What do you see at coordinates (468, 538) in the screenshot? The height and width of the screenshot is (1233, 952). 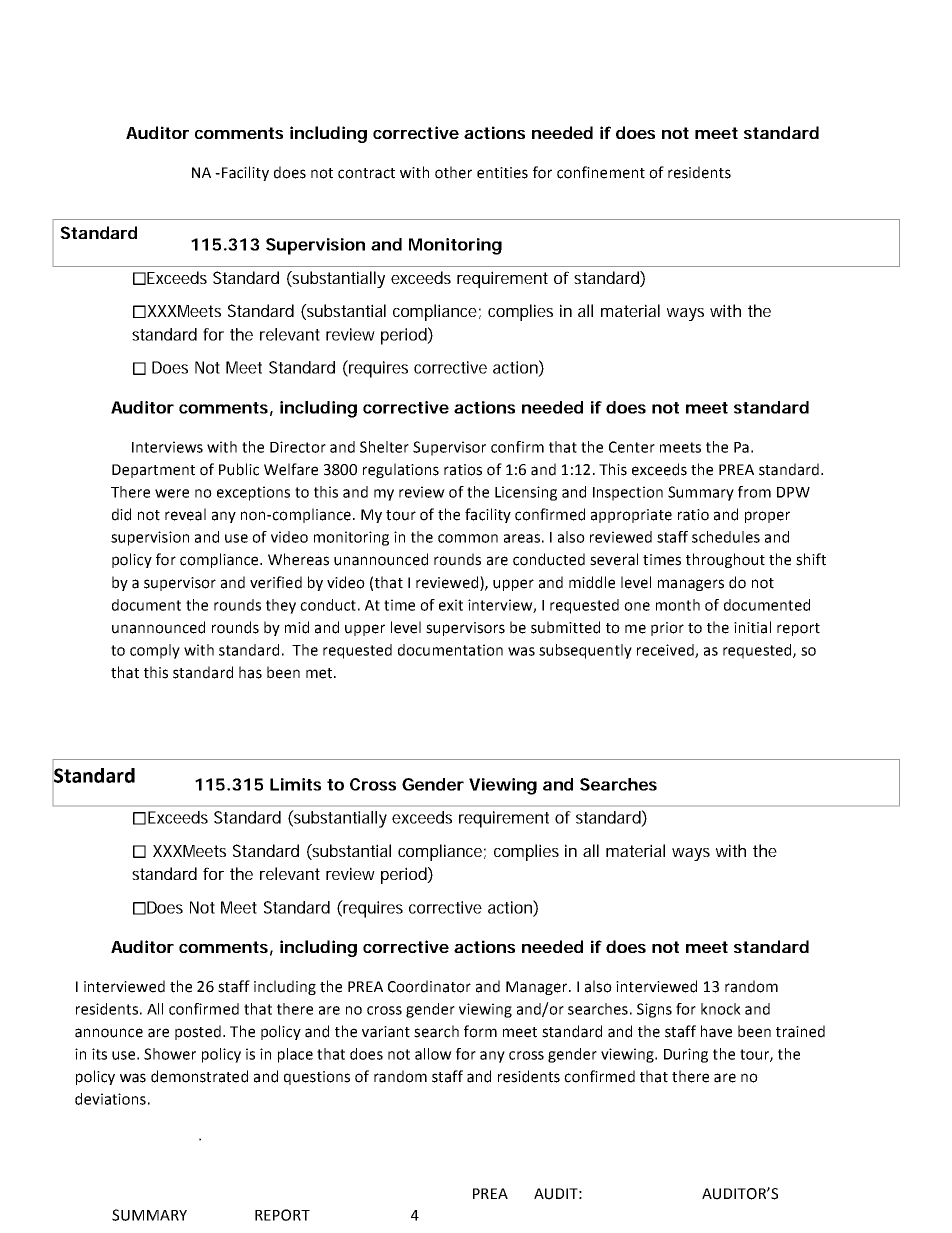 I see `common` at bounding box center [468, 538].
